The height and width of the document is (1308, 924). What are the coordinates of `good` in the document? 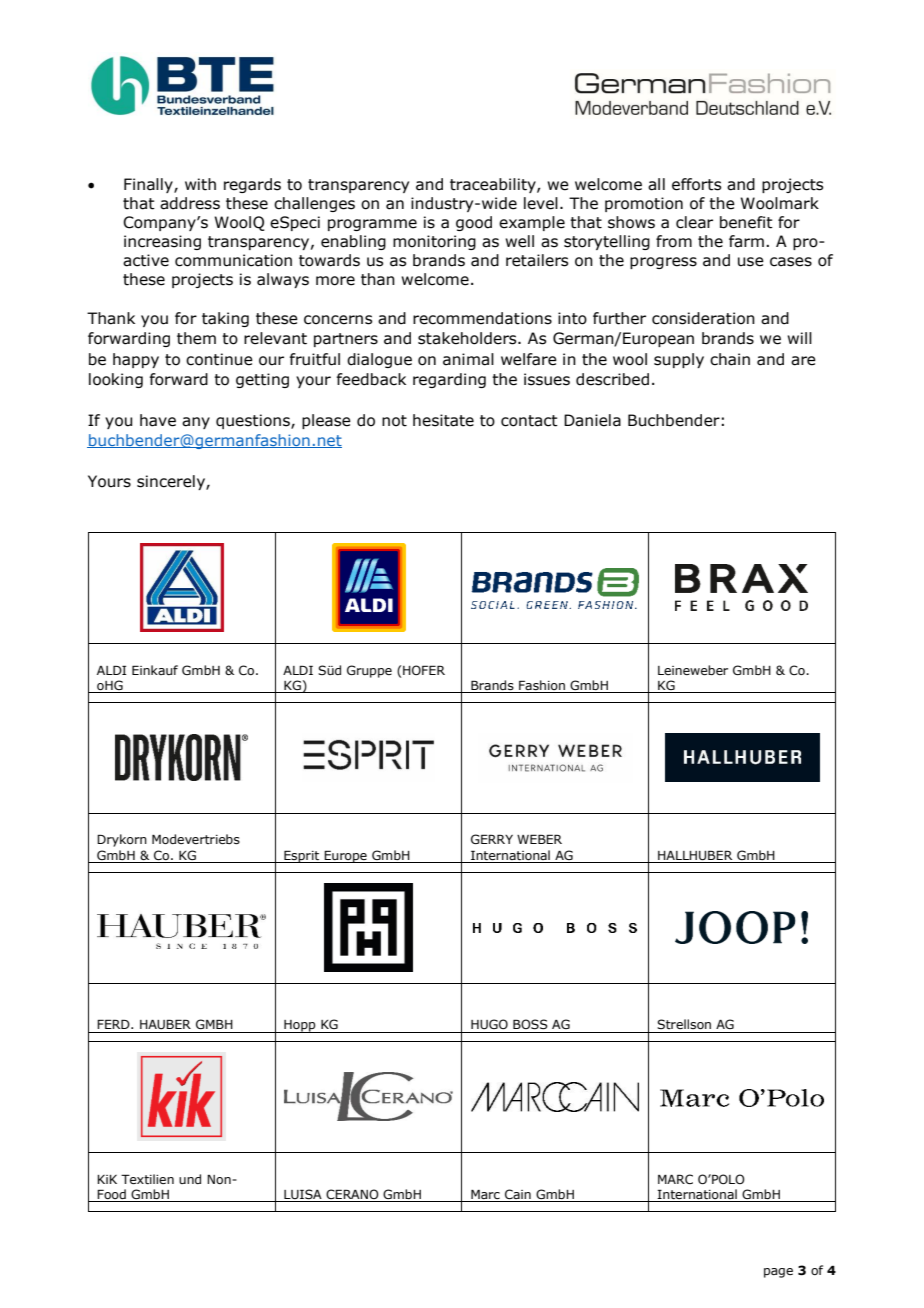 It's located at (474, 223).
